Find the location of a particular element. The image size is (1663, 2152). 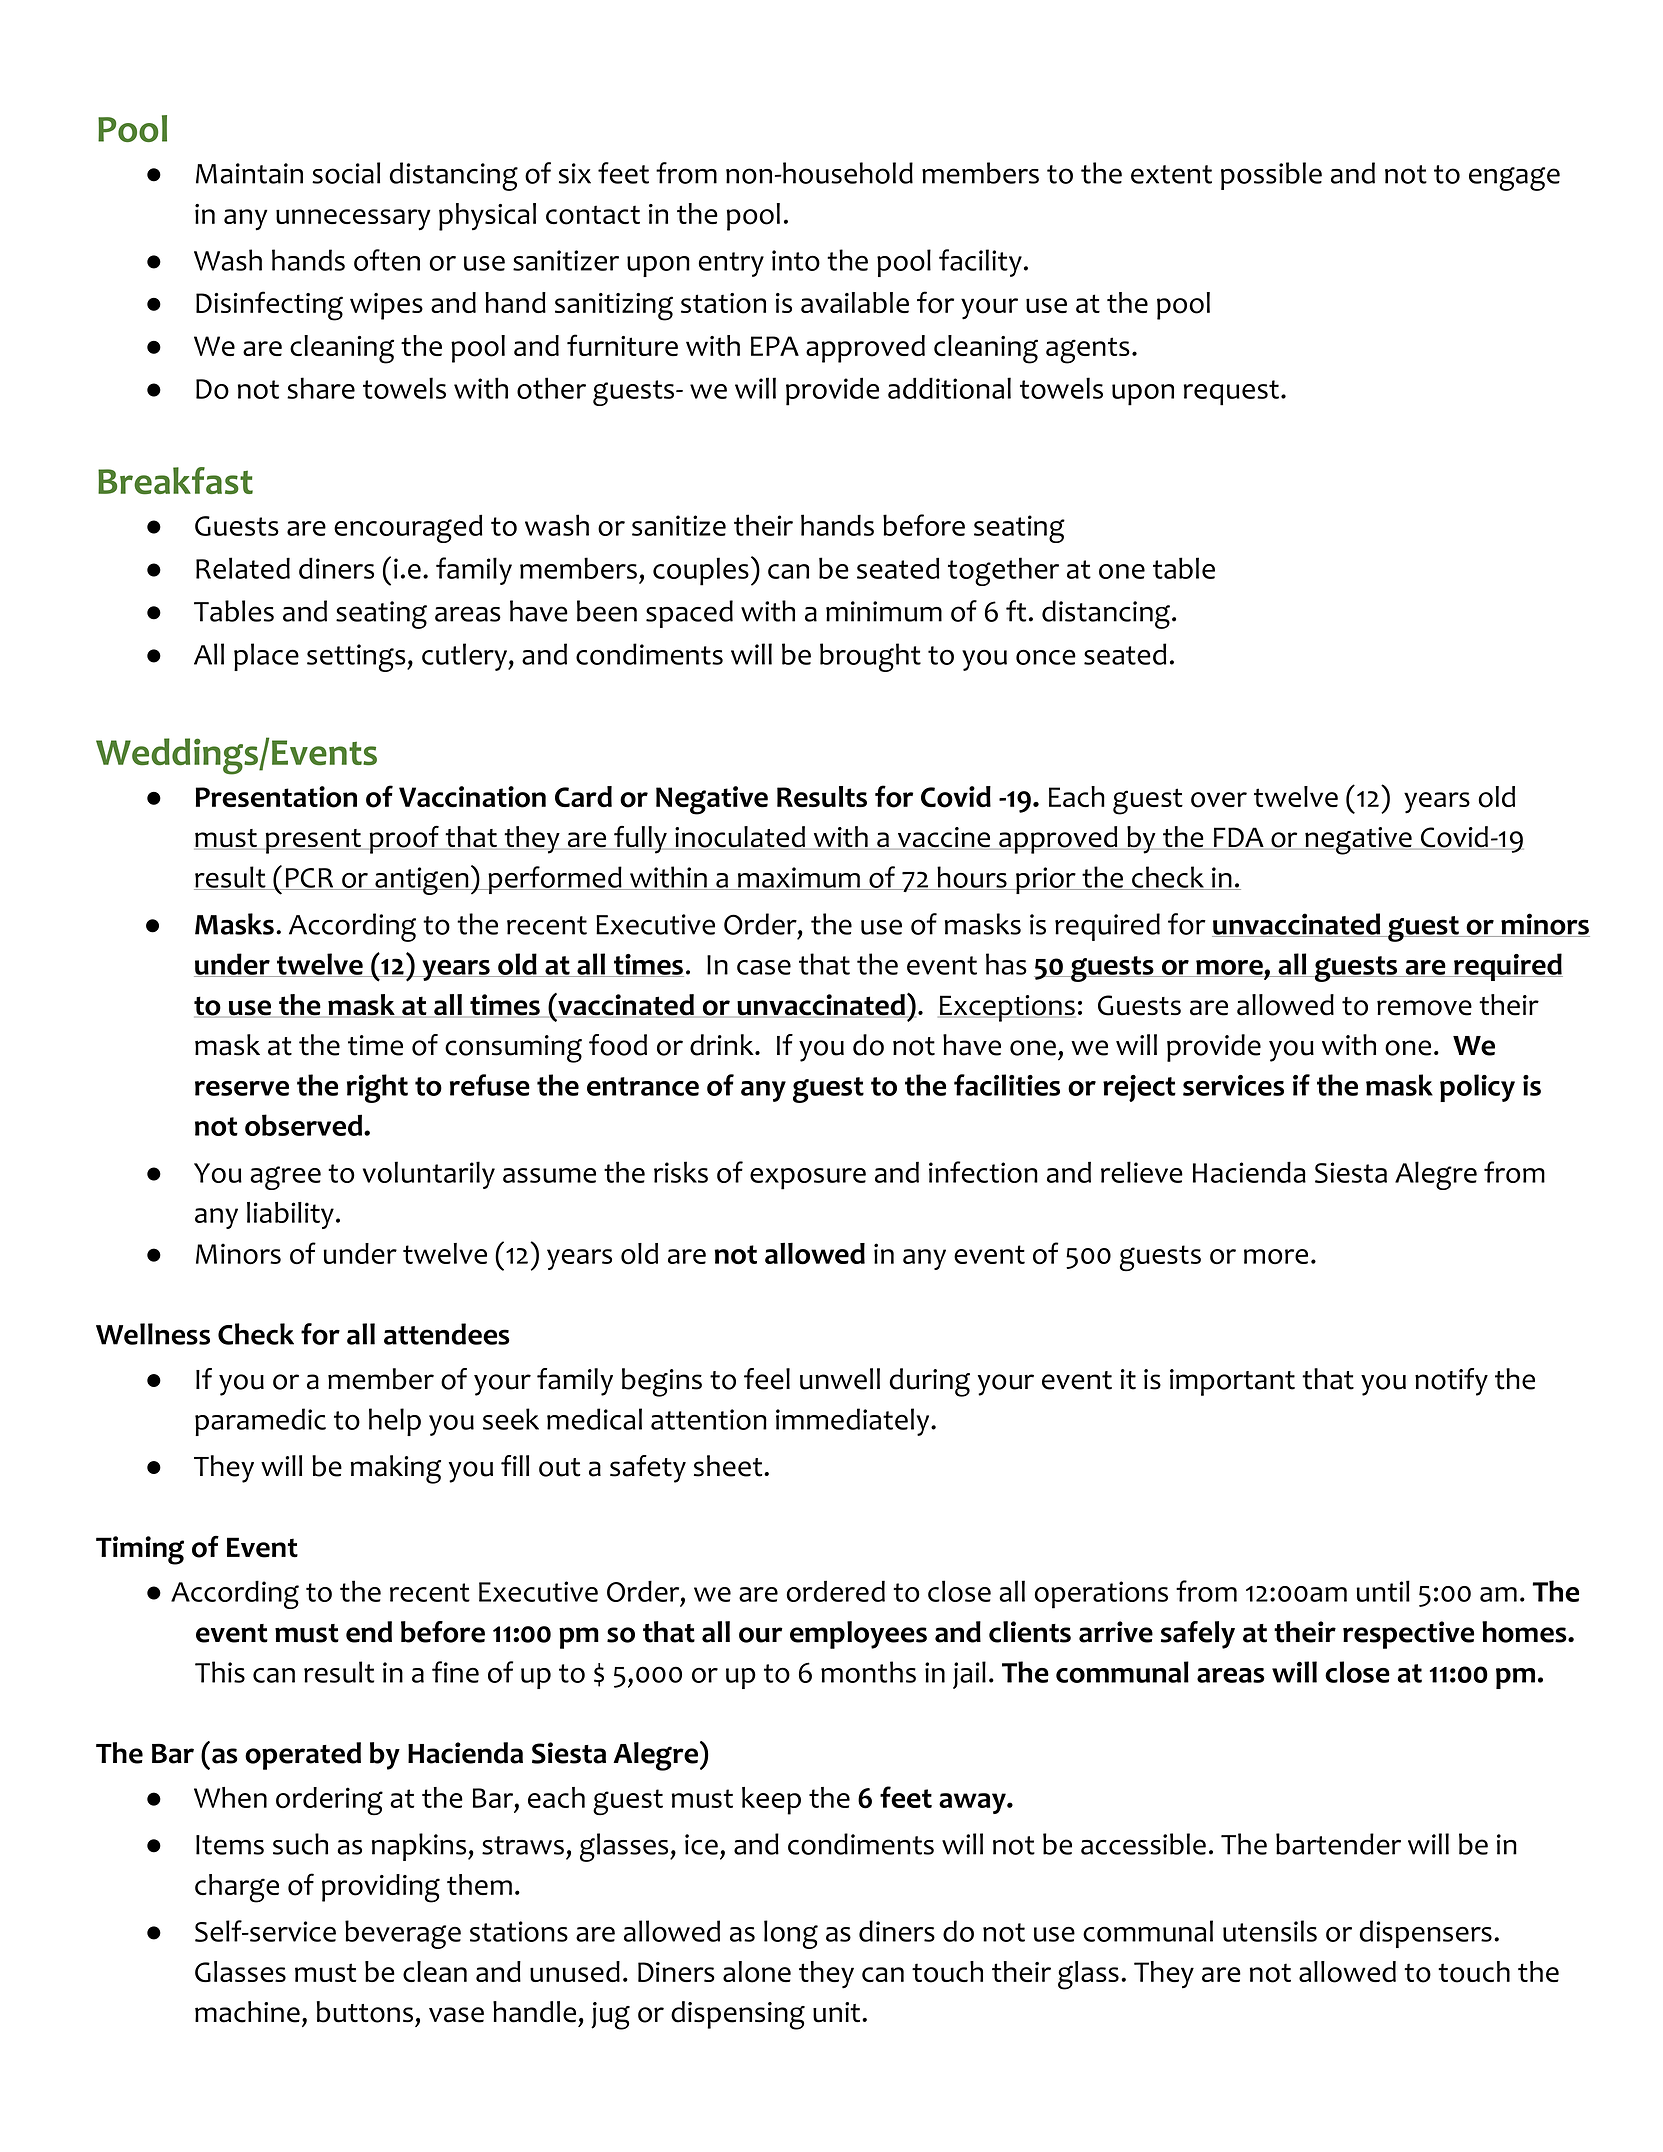

notify is located at coordinates (1451, 1382).
